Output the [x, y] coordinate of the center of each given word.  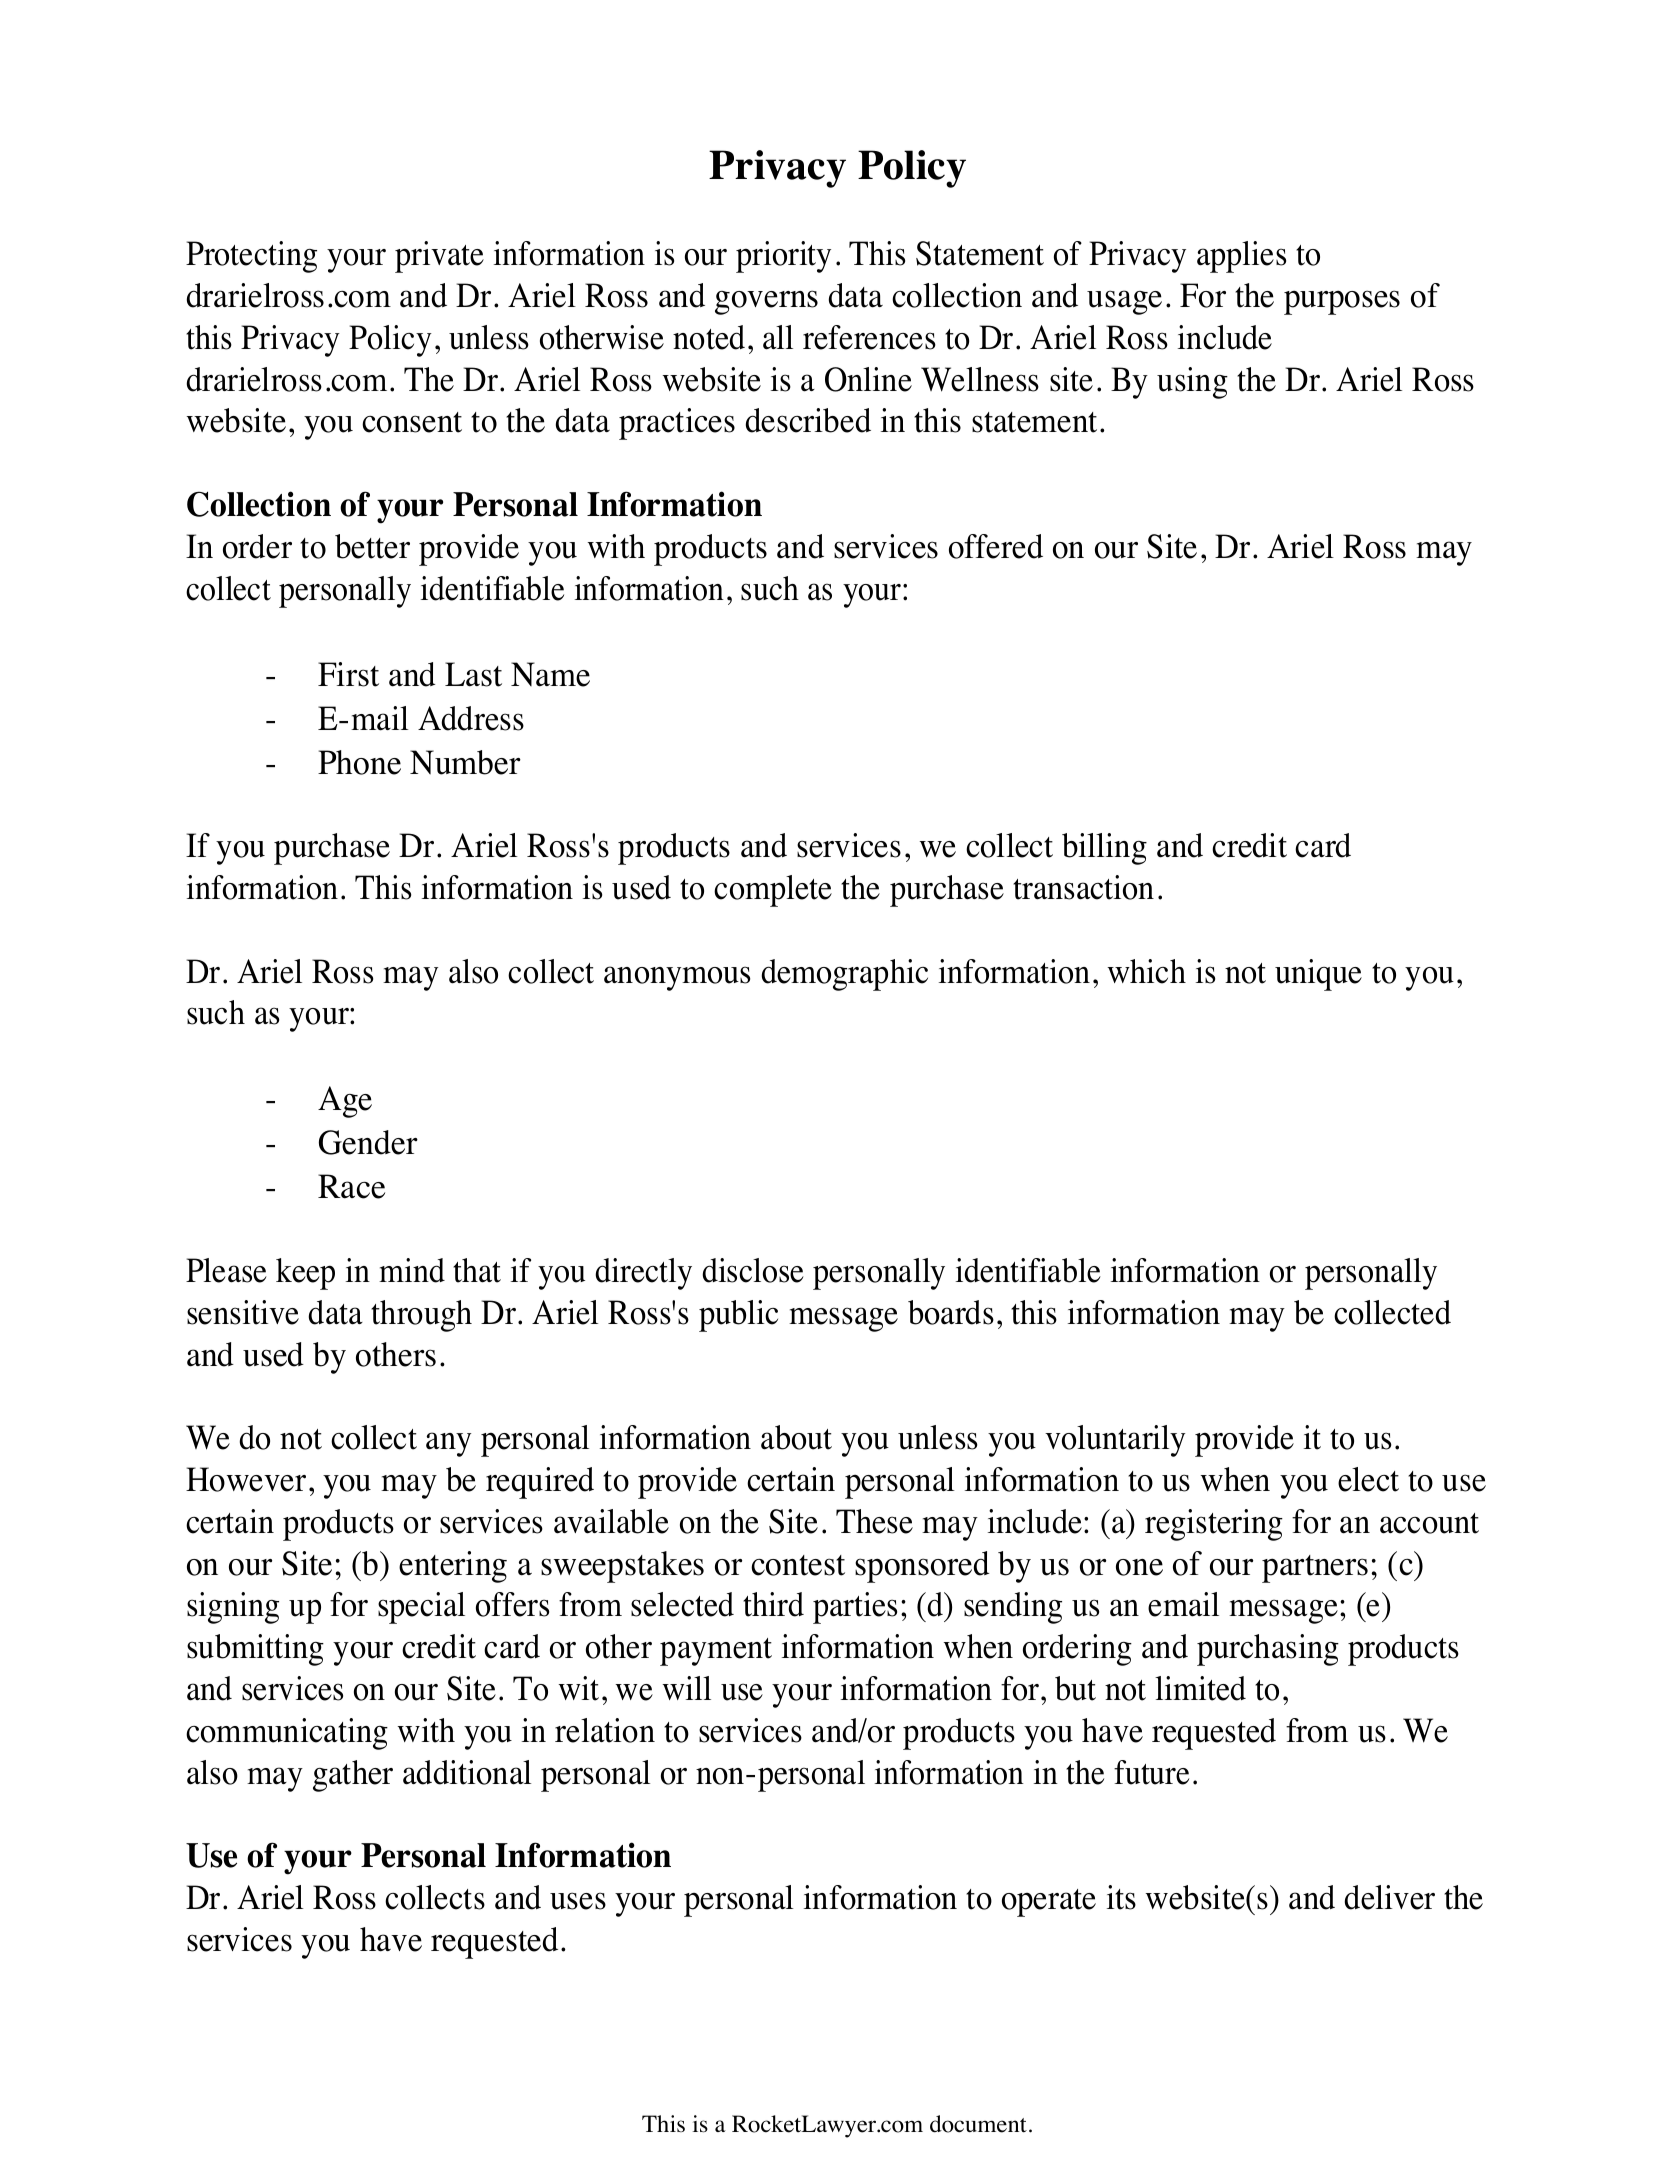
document [978, 2124]
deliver [1389, 1897]
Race [351, 1186]
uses [578, 1901]
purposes [1342, 302]
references [869, 337]
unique [1318, 975]
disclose [753, 1270]
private [439, 257]
